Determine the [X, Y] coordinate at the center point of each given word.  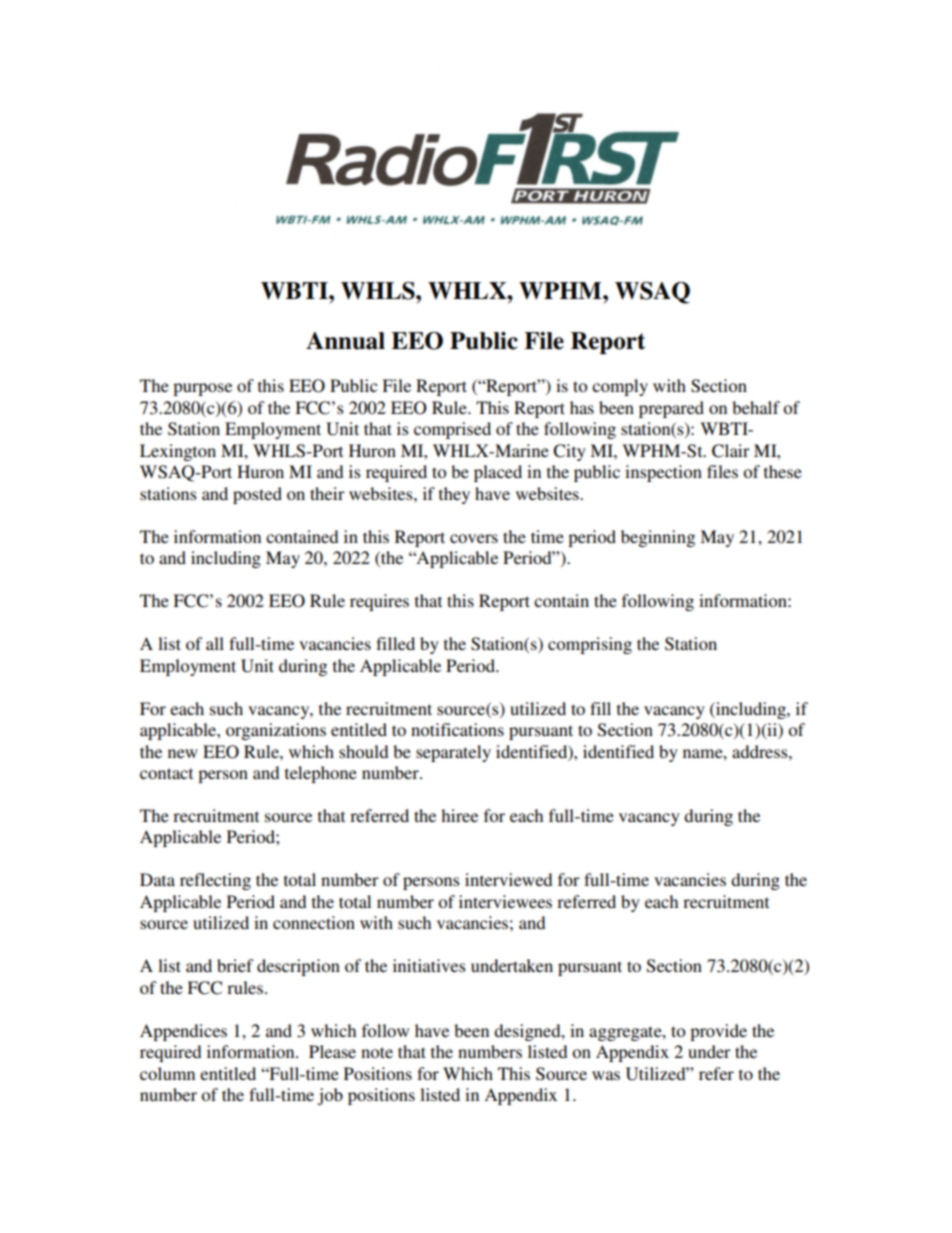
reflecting [215, 881]
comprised [452, 430]
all [215, 643]
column [167, 1073]
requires [379, 602]
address [761, 751]
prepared [671, 409]
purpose [202, 389]
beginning [658, 538]
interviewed [508, 879]
